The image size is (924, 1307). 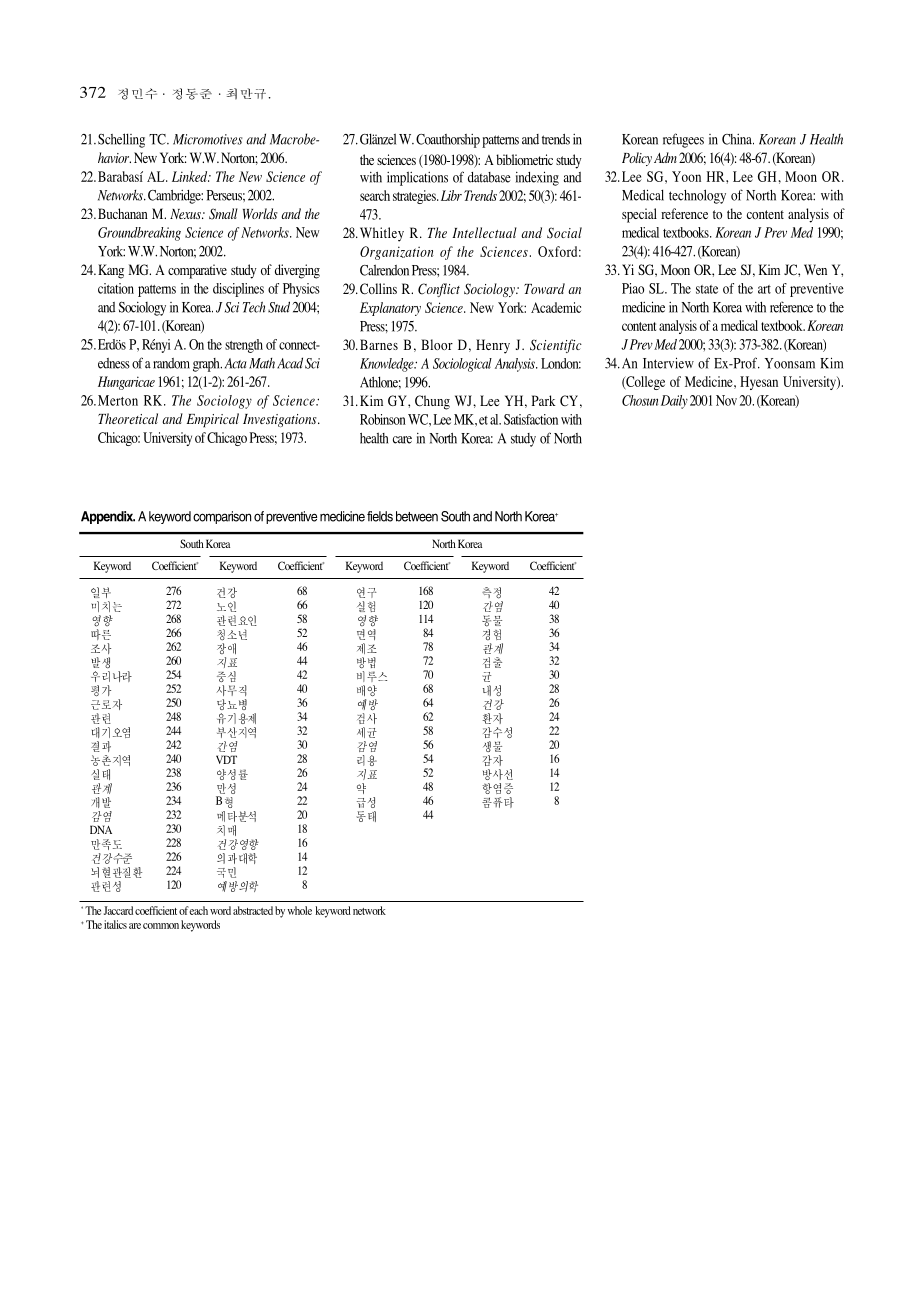 I want to click on Nov, so click(x=726, y=400).
